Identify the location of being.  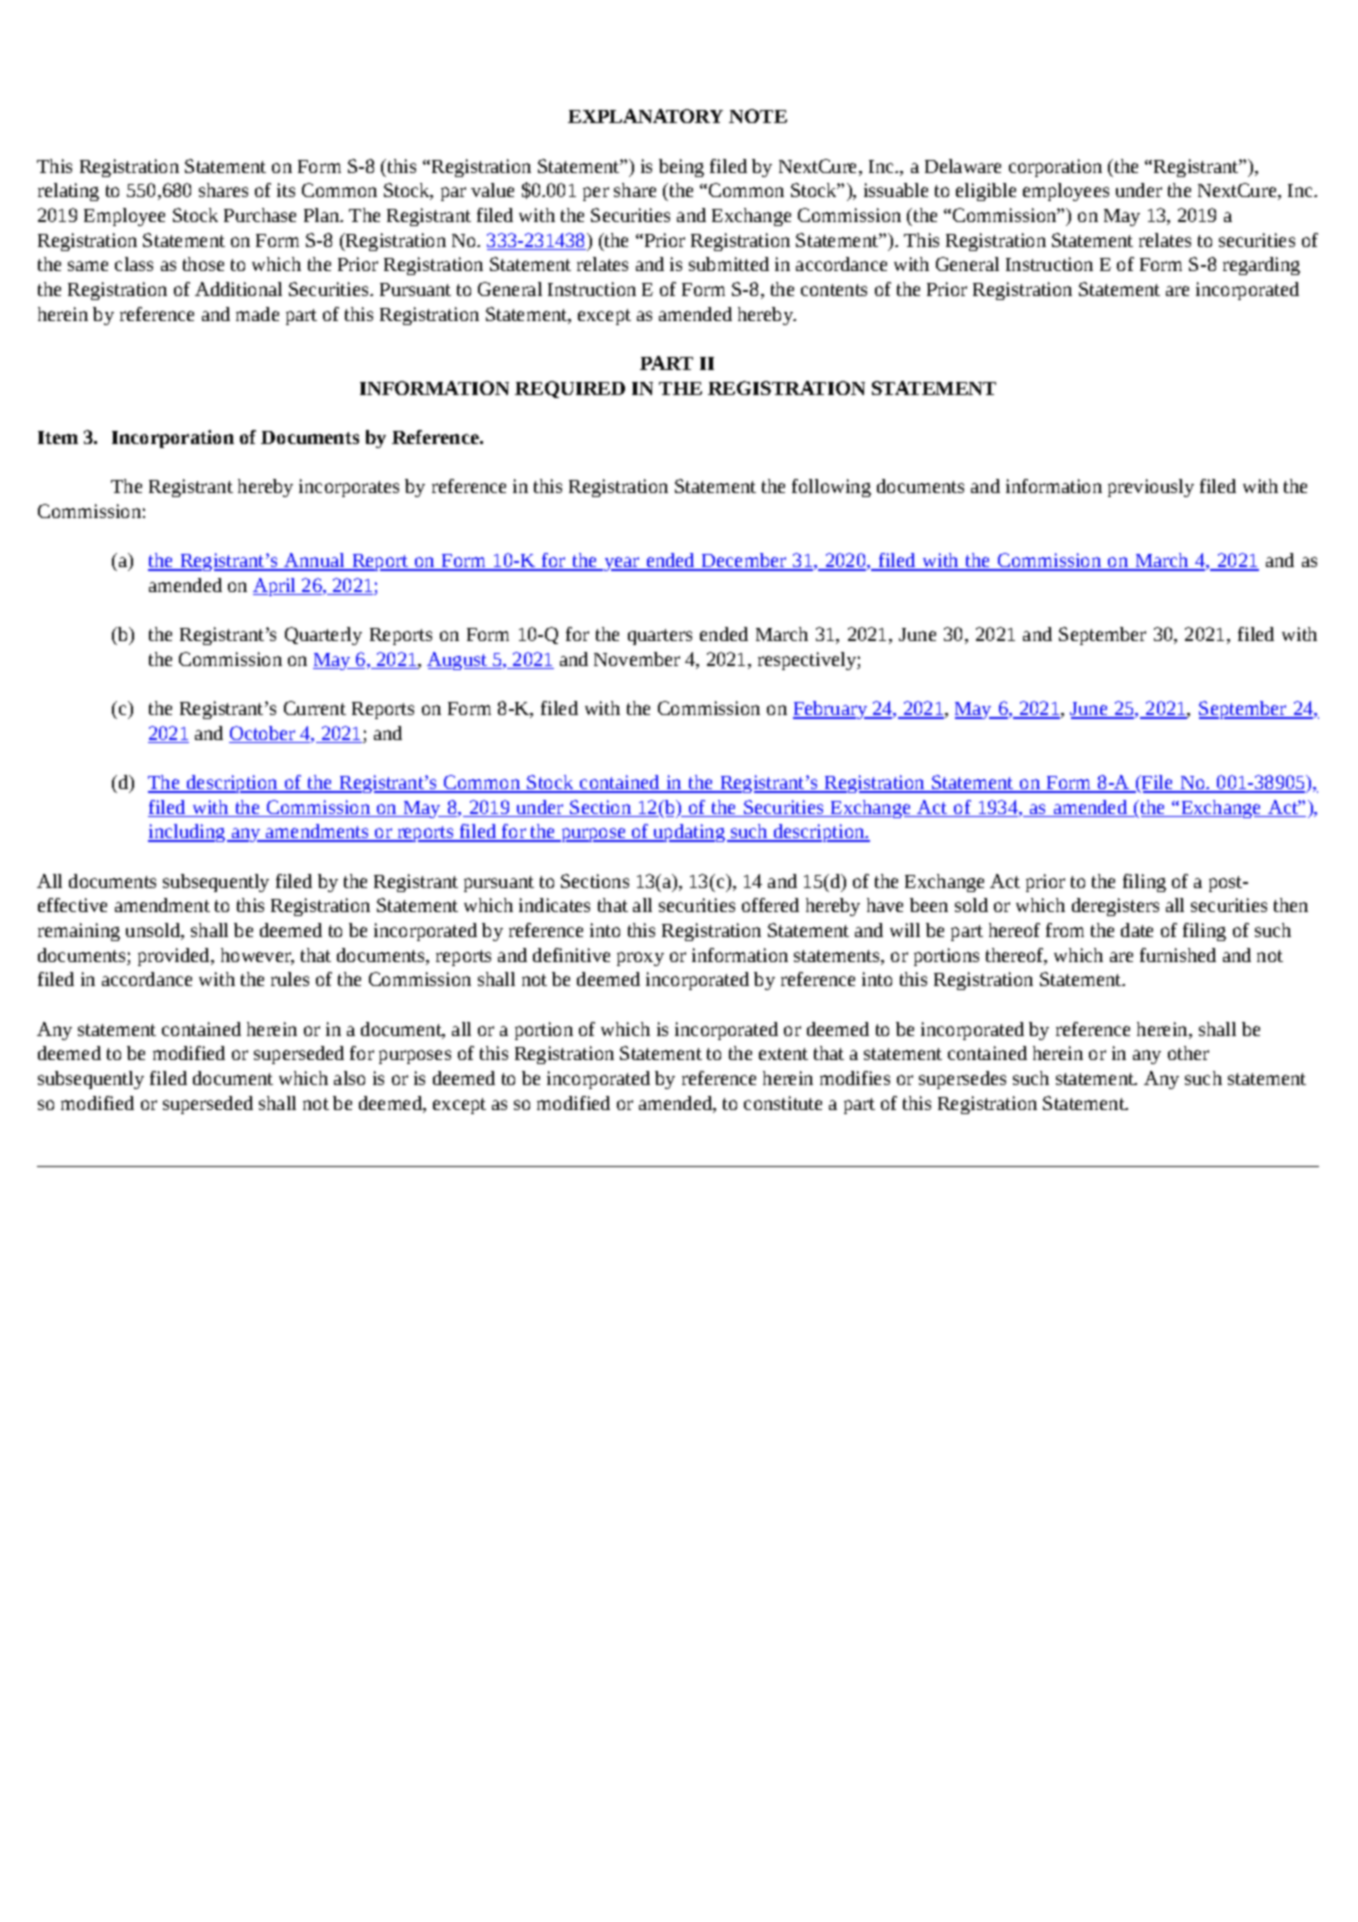
(681, 168).
